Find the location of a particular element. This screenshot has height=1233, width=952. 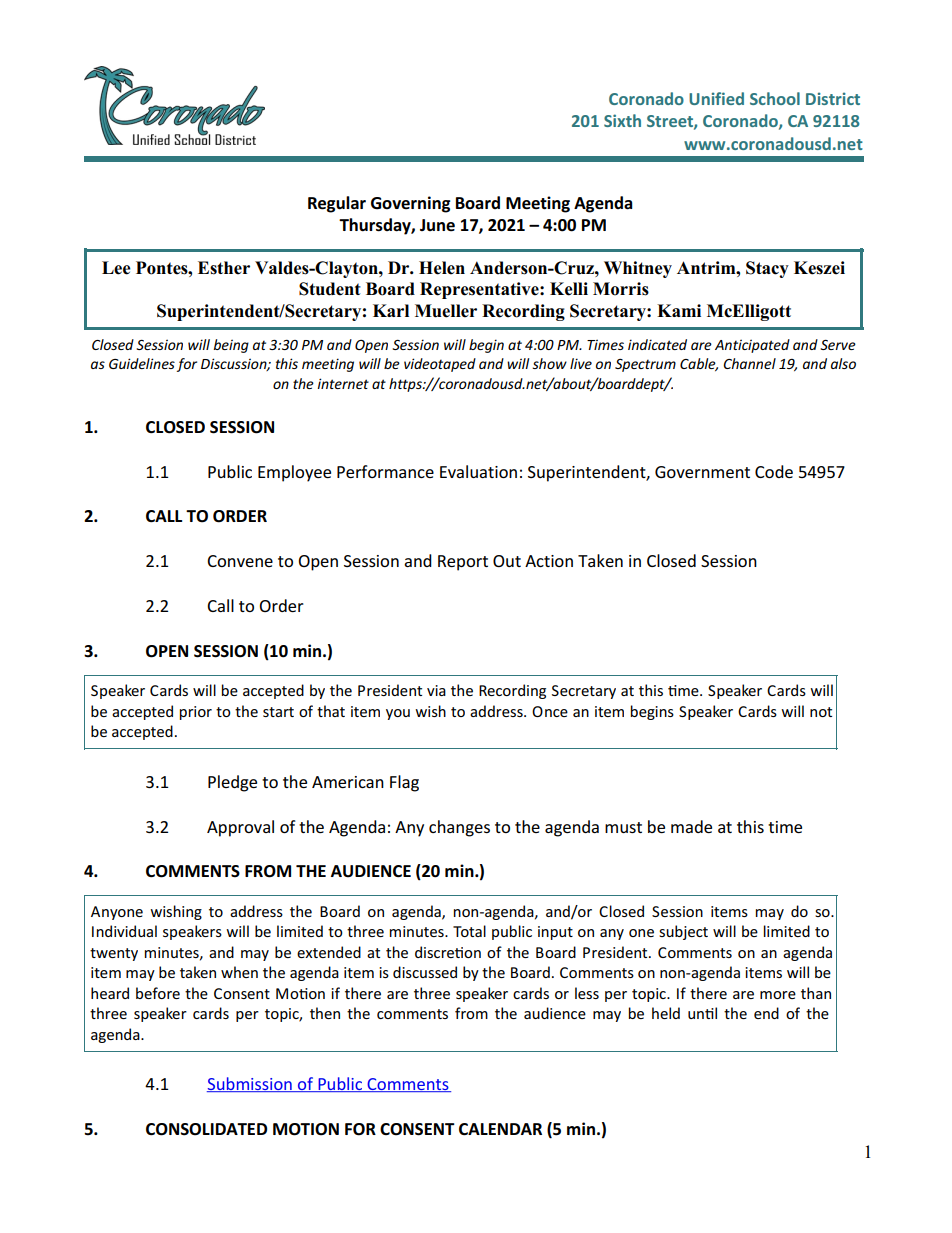

School is located at coordinates (775, 98).
